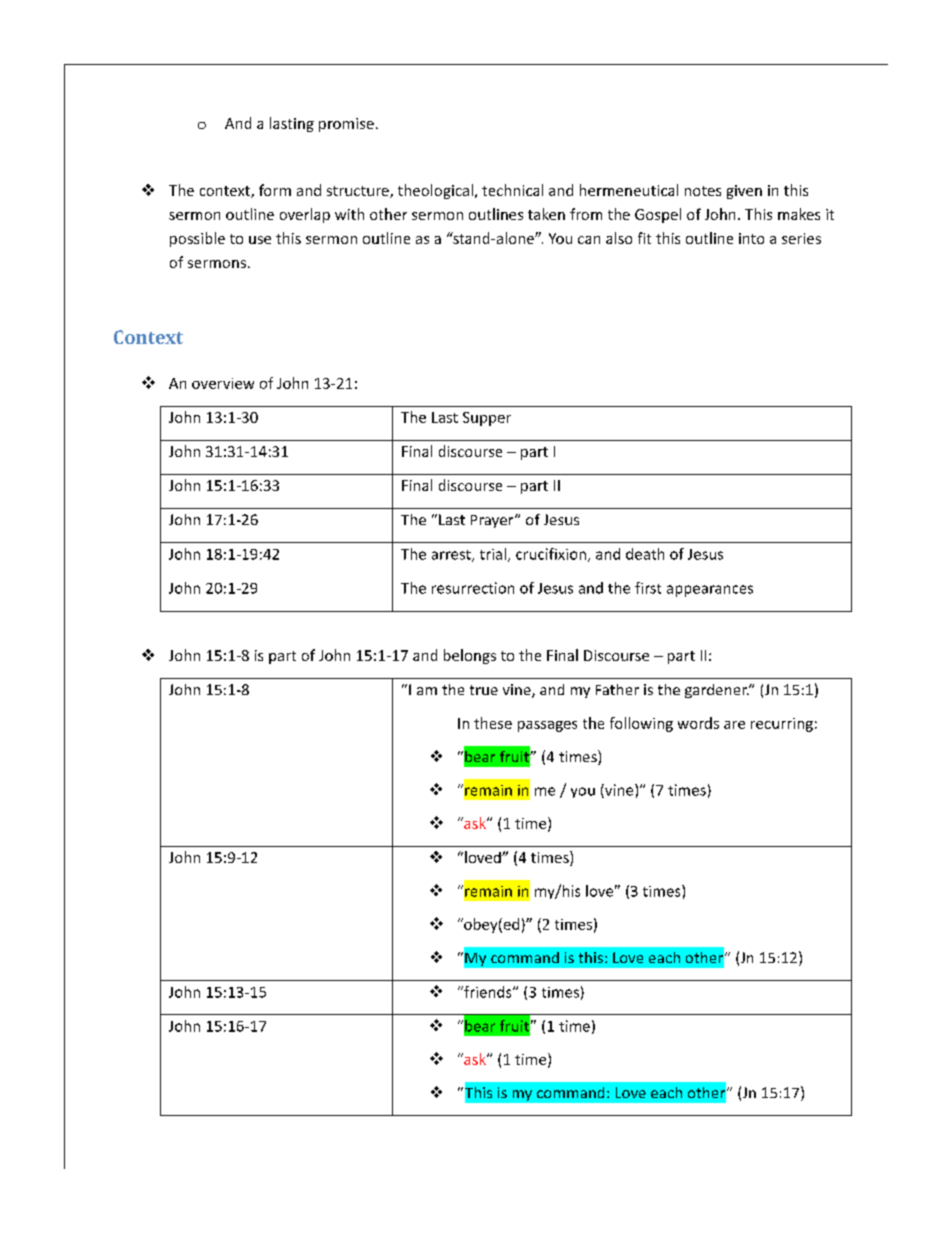 The image size is (952, 1233). I want to click on passages, so click(547, 726).
